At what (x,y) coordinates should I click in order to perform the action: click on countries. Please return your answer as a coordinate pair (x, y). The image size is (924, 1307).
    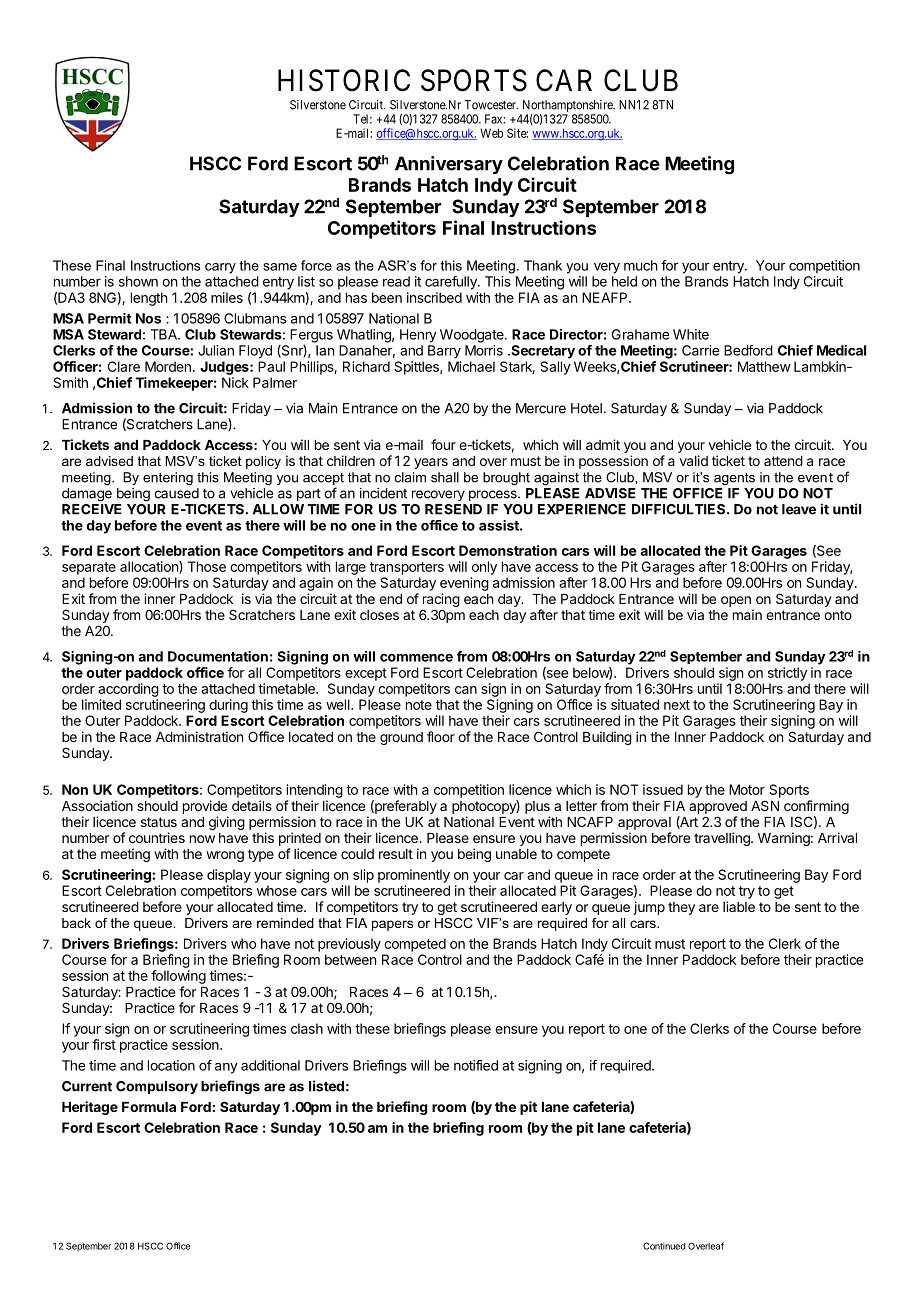
    Looking at the image, I should click on (157, 837).
